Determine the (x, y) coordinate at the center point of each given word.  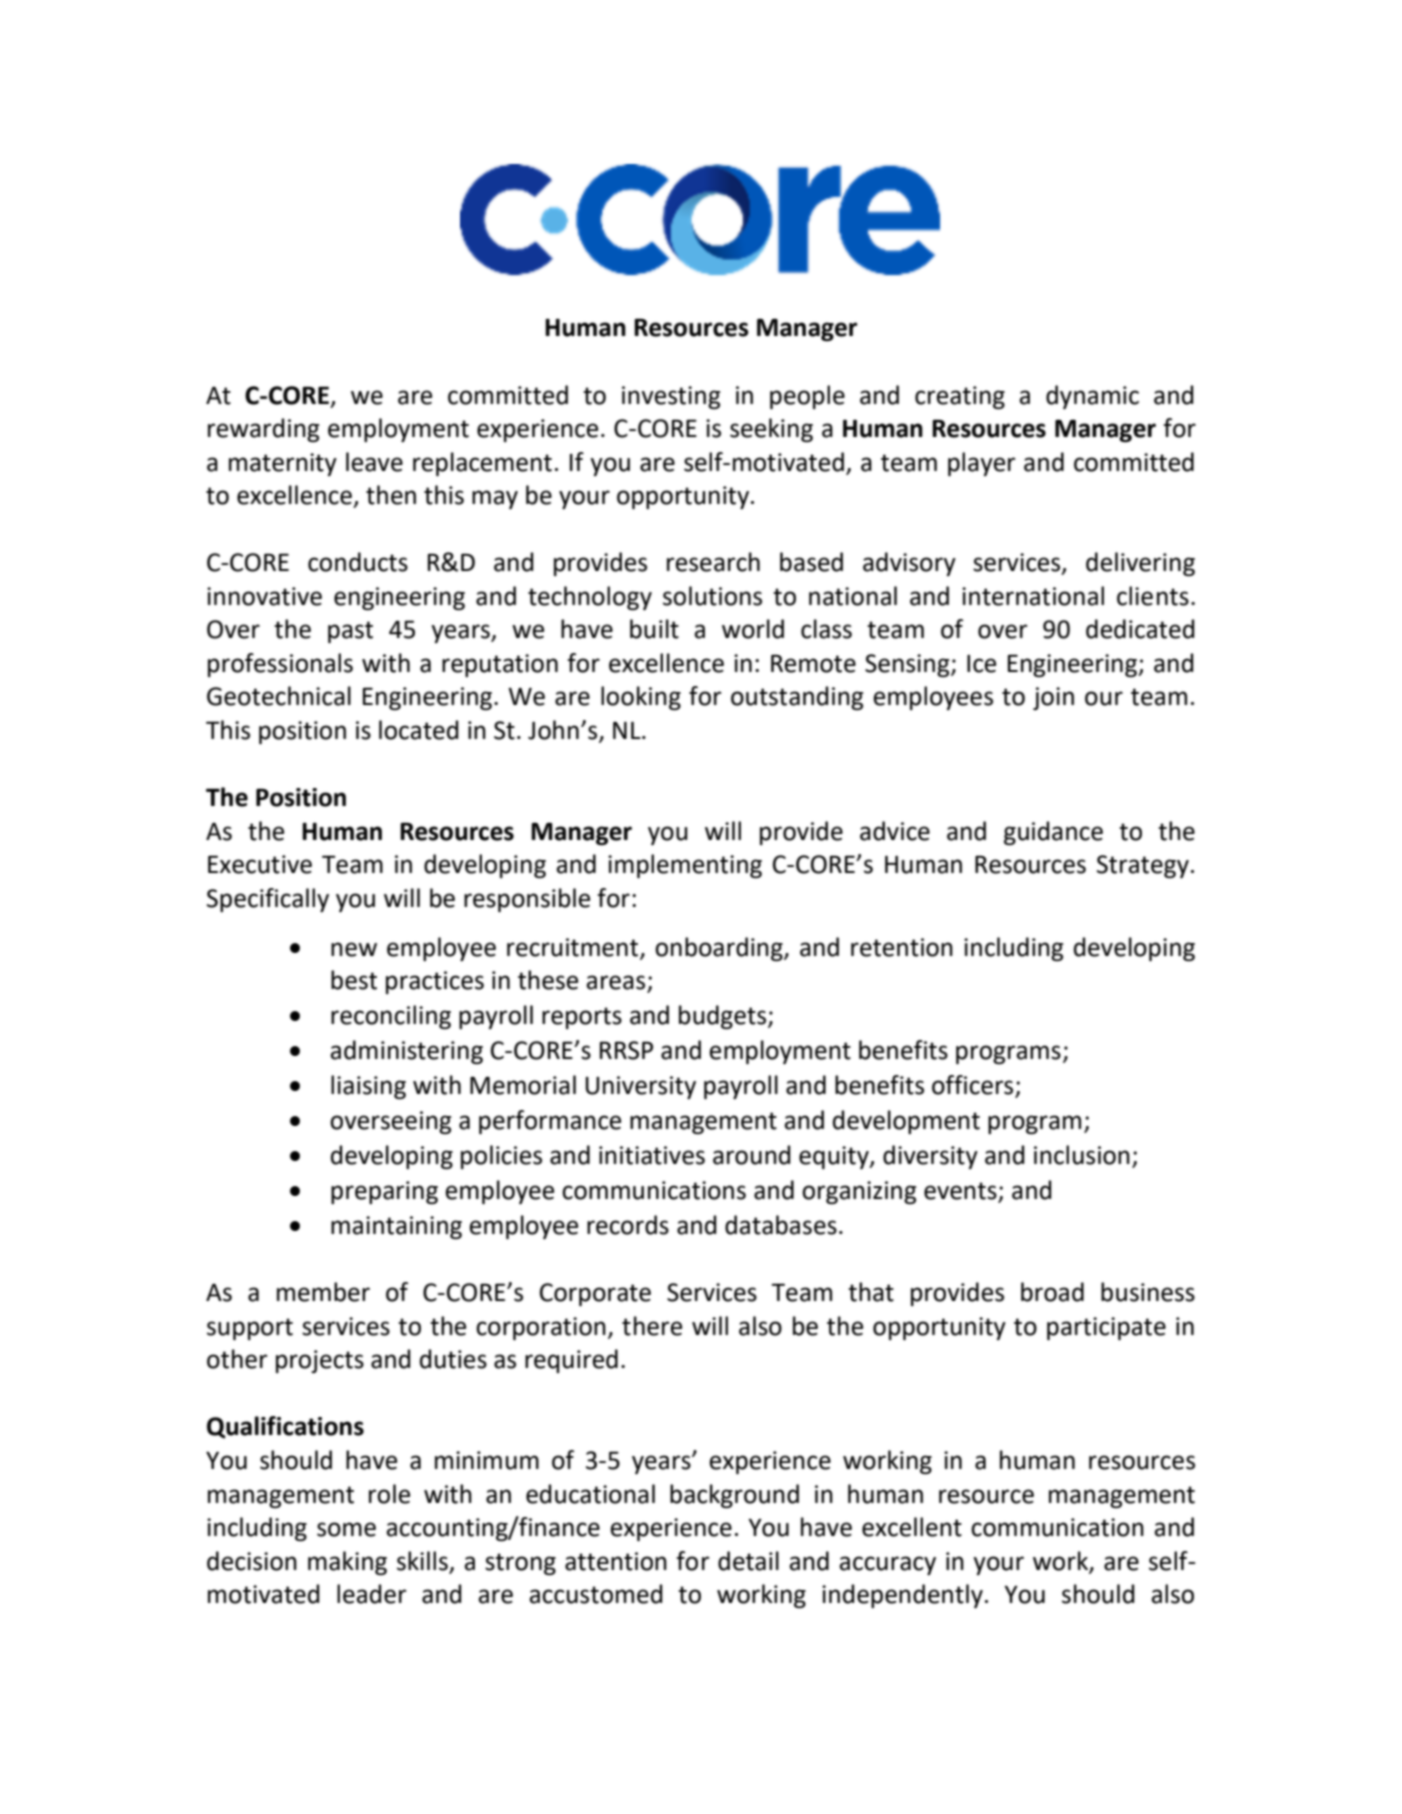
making (347, 1563)
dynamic (1092, 397)
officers (974, 1086)
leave (374, 462)
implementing (685, 866)
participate (1106, 1328)
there (652, 1326)
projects (320, 1361)
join (1053, 698)
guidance (1053, 833)
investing (671, 397)
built (654, 629)
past (350, 632)
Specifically (268, 900)
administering (406, 1052)
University (641, 1087)
